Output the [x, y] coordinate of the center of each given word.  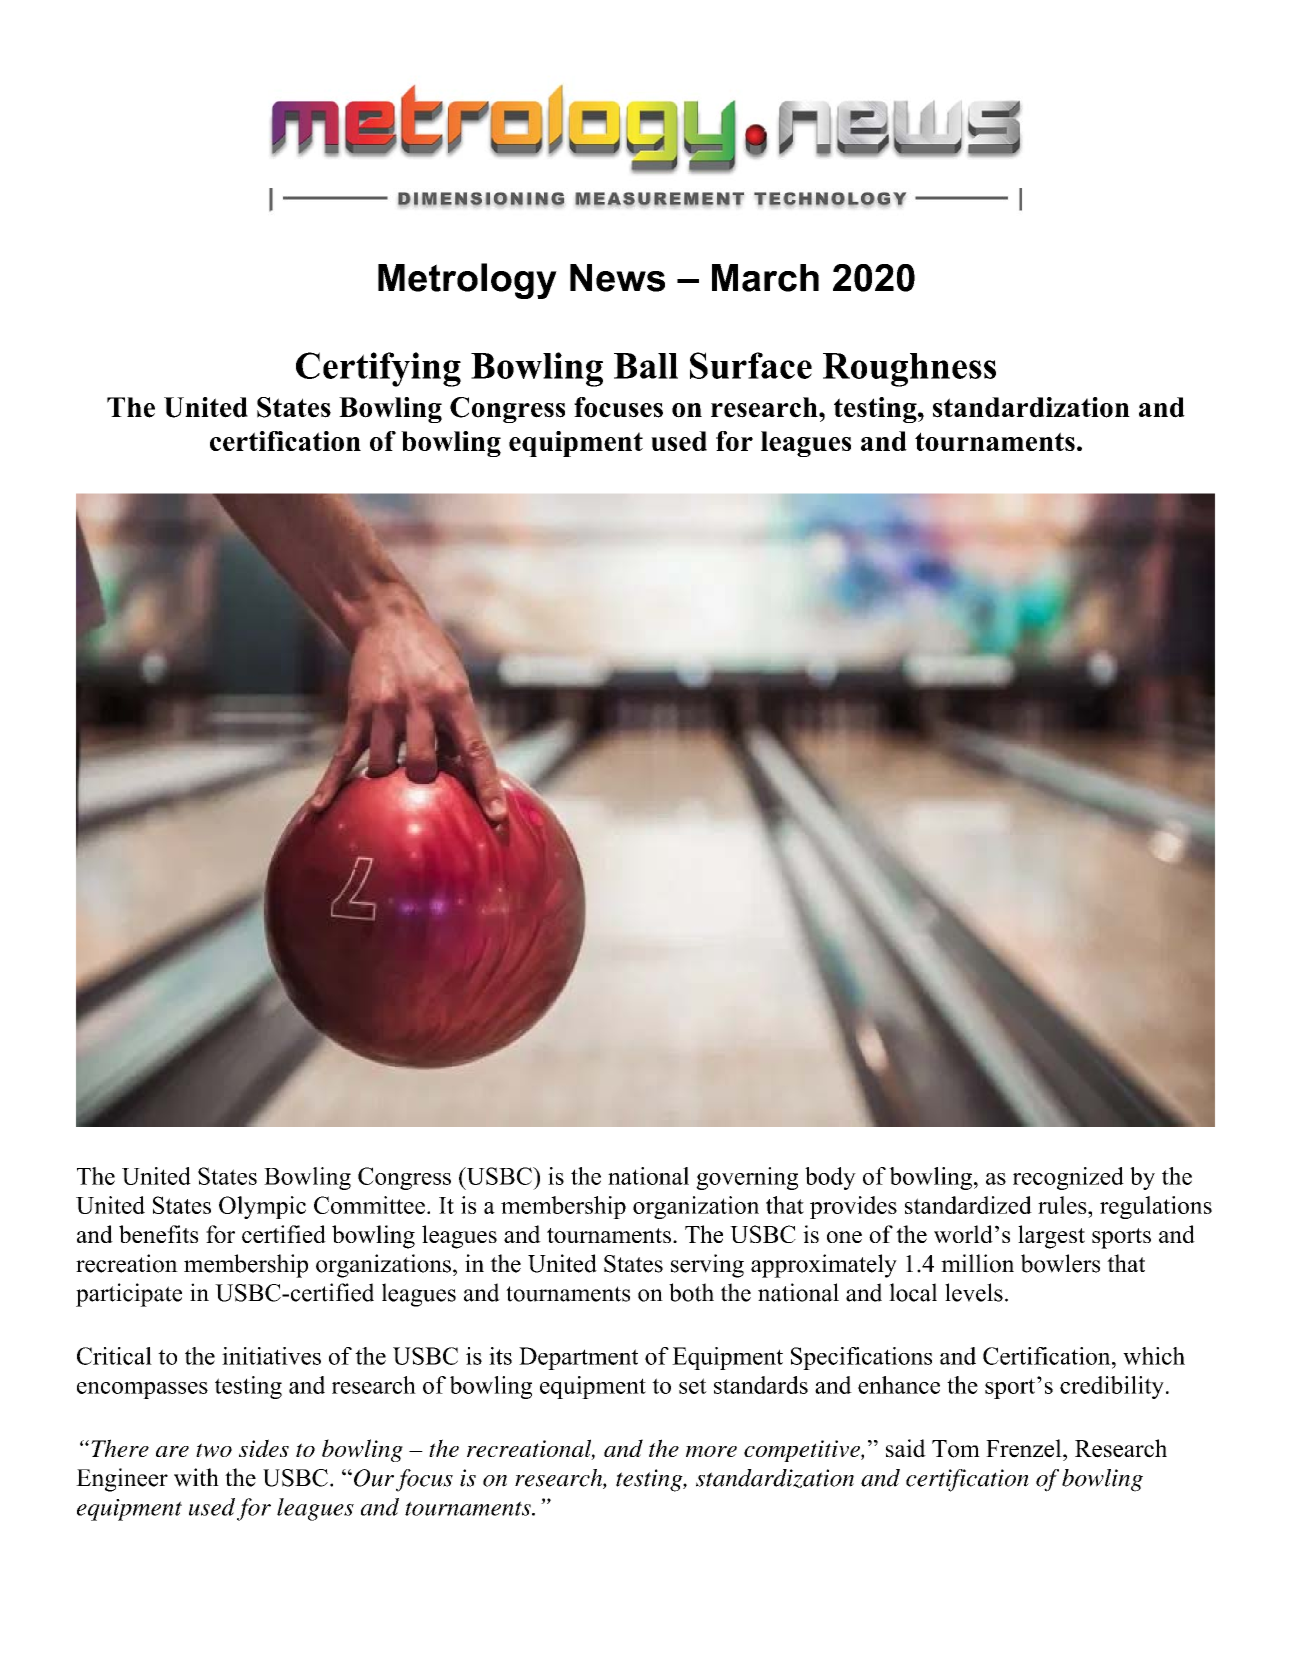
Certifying [378, 369]
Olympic [262, 1207]
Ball [646, 366]
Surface [751, 365]
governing [747, 1178]
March [765, 278]
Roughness [909, 370]
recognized [1068, 1178]
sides [264, 1448]
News [617, 278]
